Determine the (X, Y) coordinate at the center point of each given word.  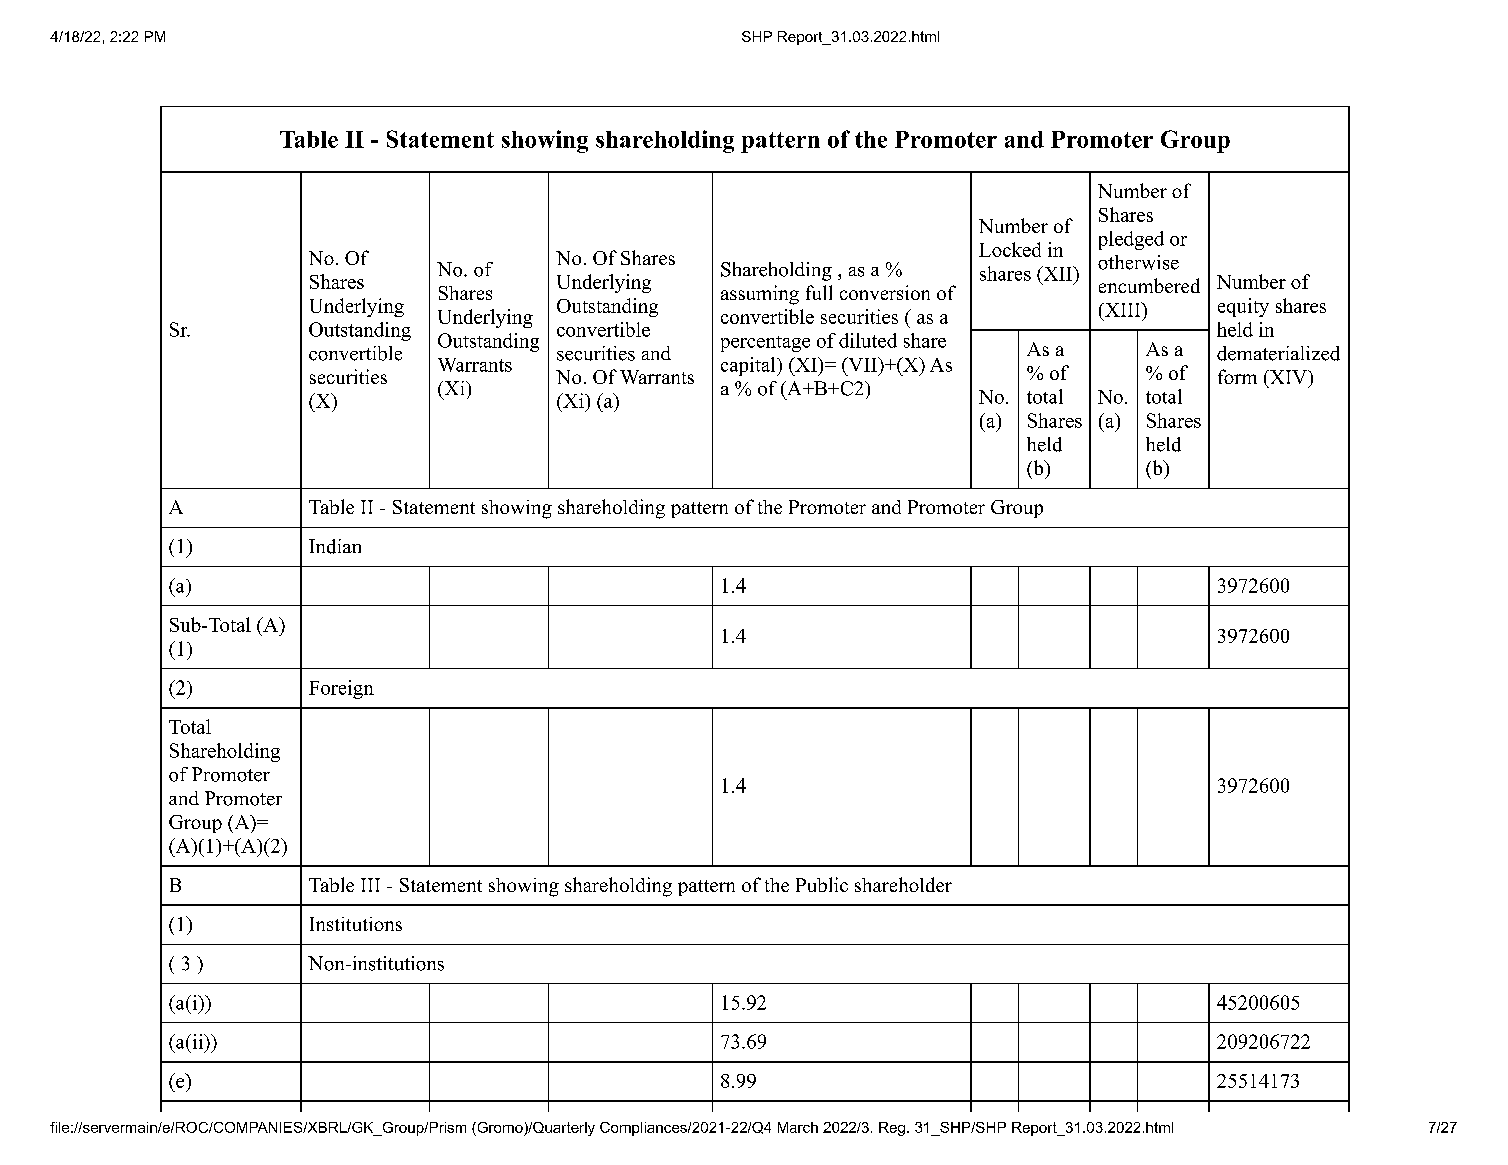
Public (822, 884)
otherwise (1138, 262)
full (819, 292)
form (1237, 376)
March (798, 1127)
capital (749, 366)
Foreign (341, 689)
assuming (760, 295)
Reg (892, 1129)
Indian (335, 546)
